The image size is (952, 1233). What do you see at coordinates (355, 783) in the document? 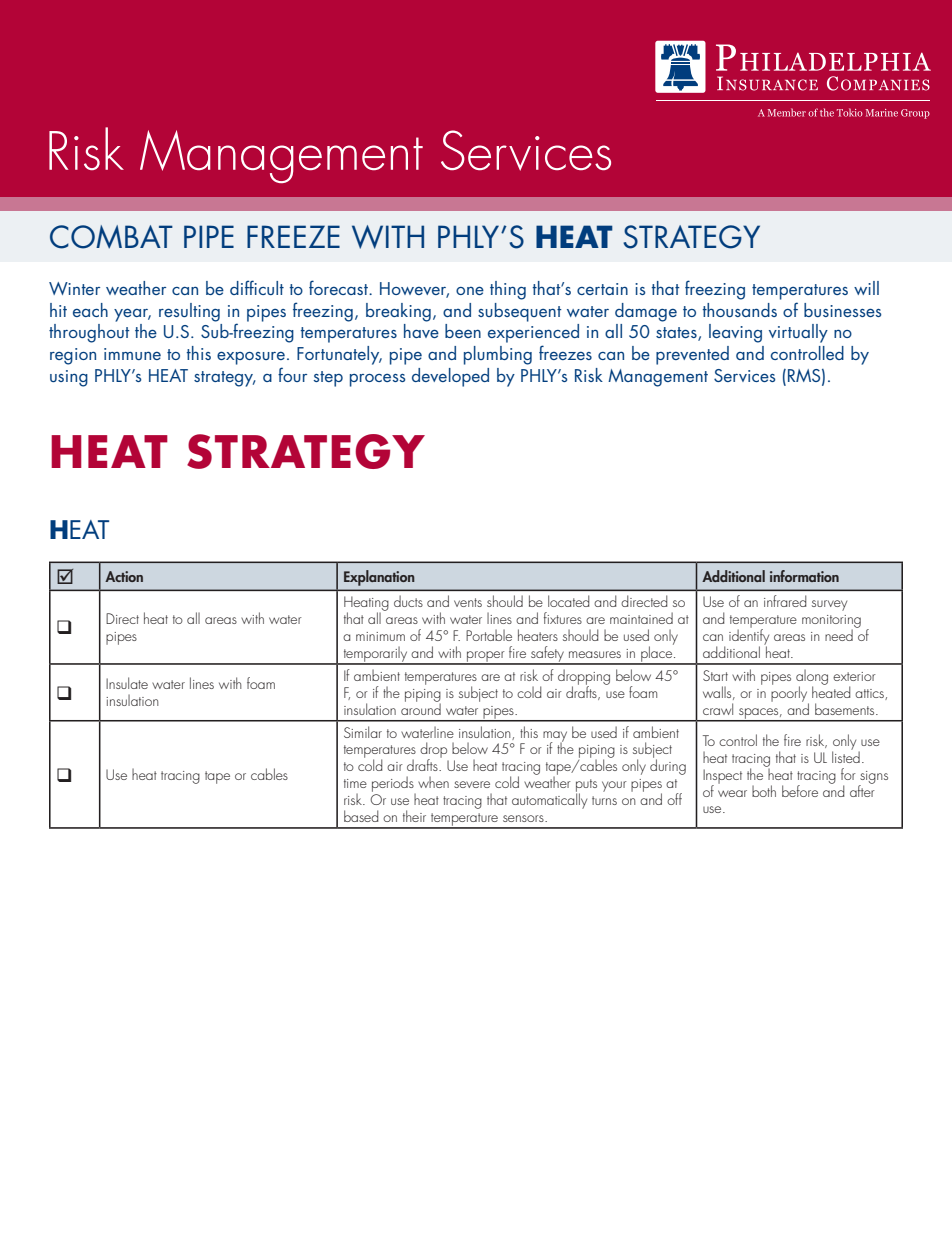
I see `time` at bounding box center [355, 783].
